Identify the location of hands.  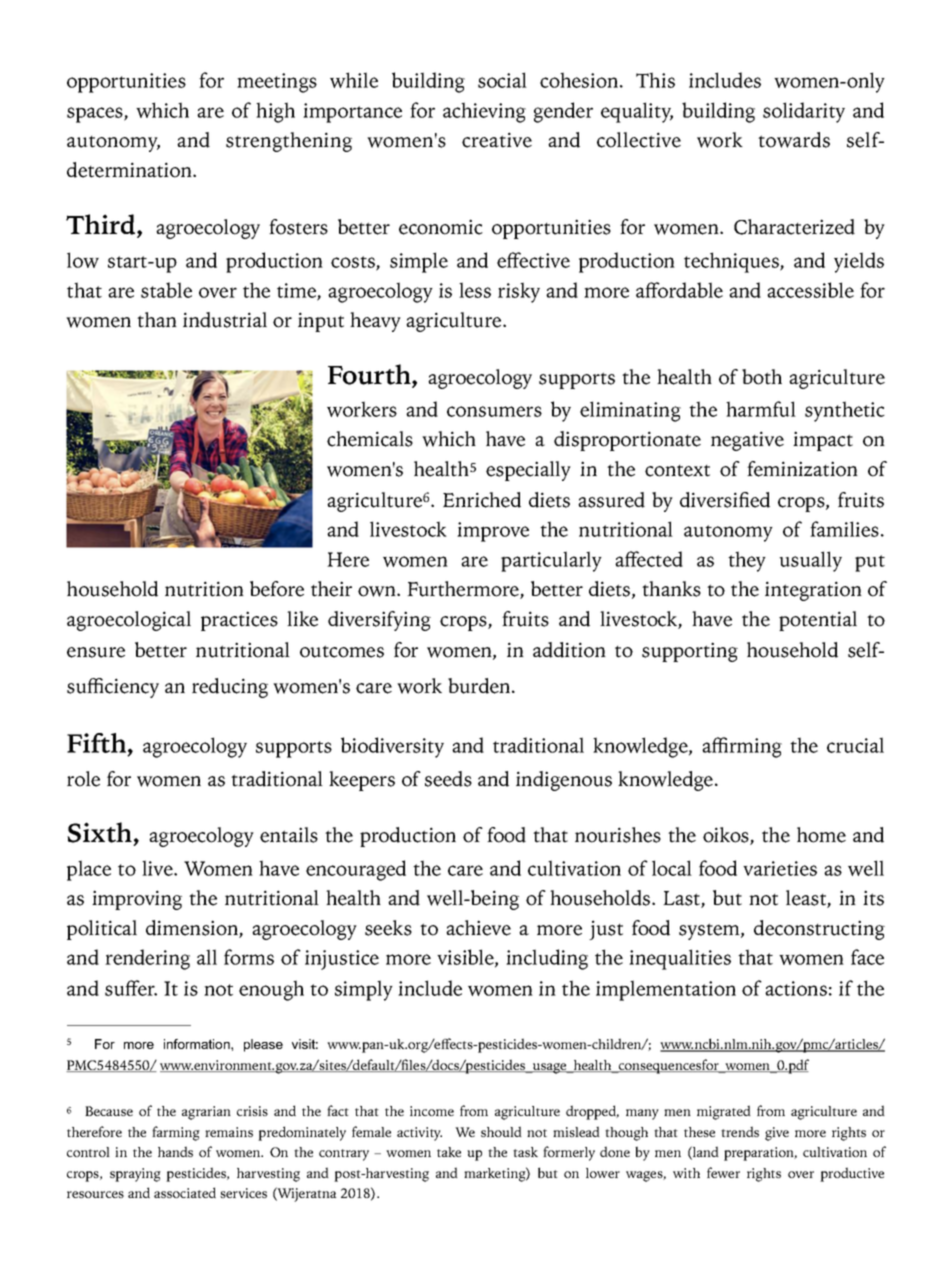
(175, 1151).
